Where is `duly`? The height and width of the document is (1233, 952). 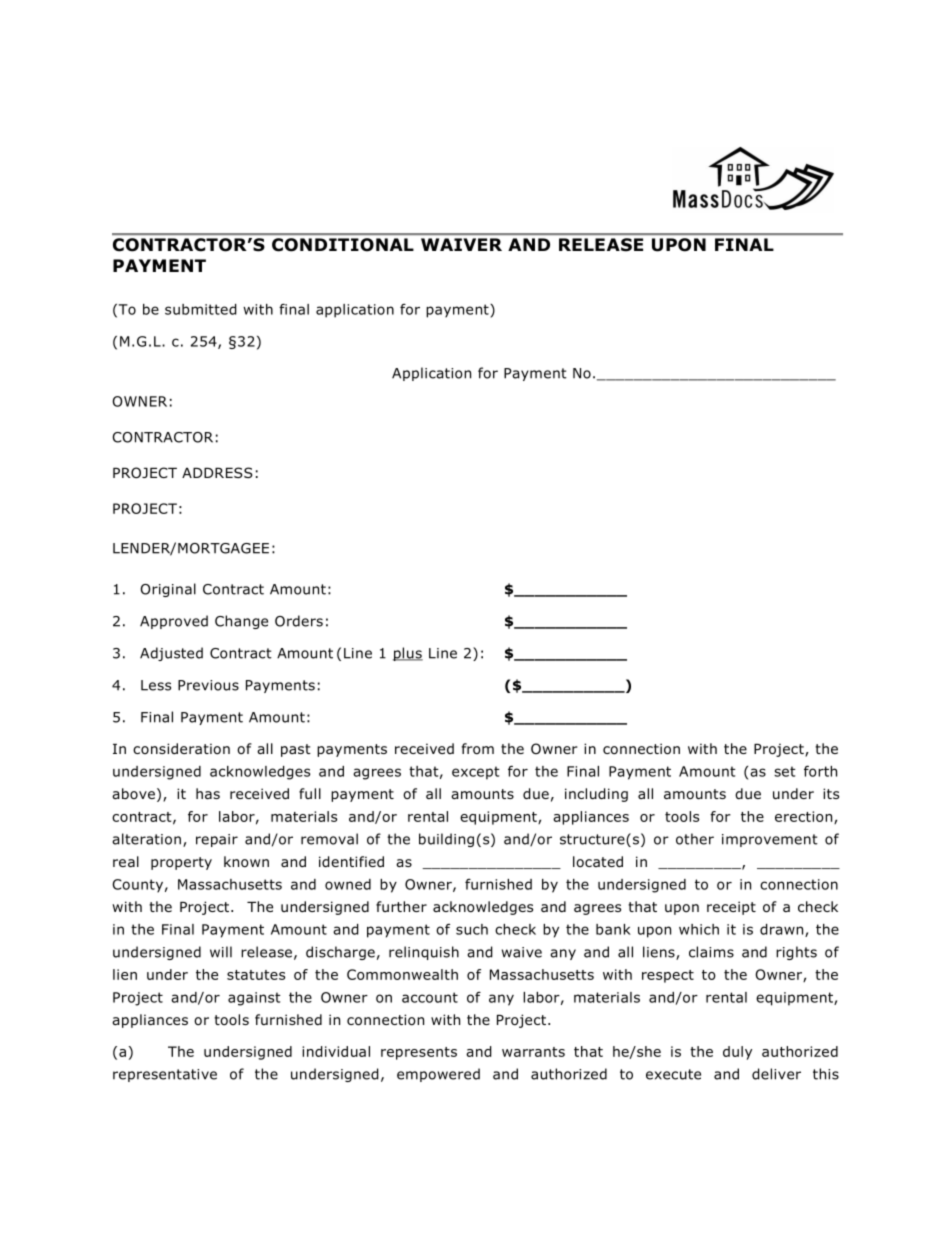
duly is located at coordinates (737, 1053).
